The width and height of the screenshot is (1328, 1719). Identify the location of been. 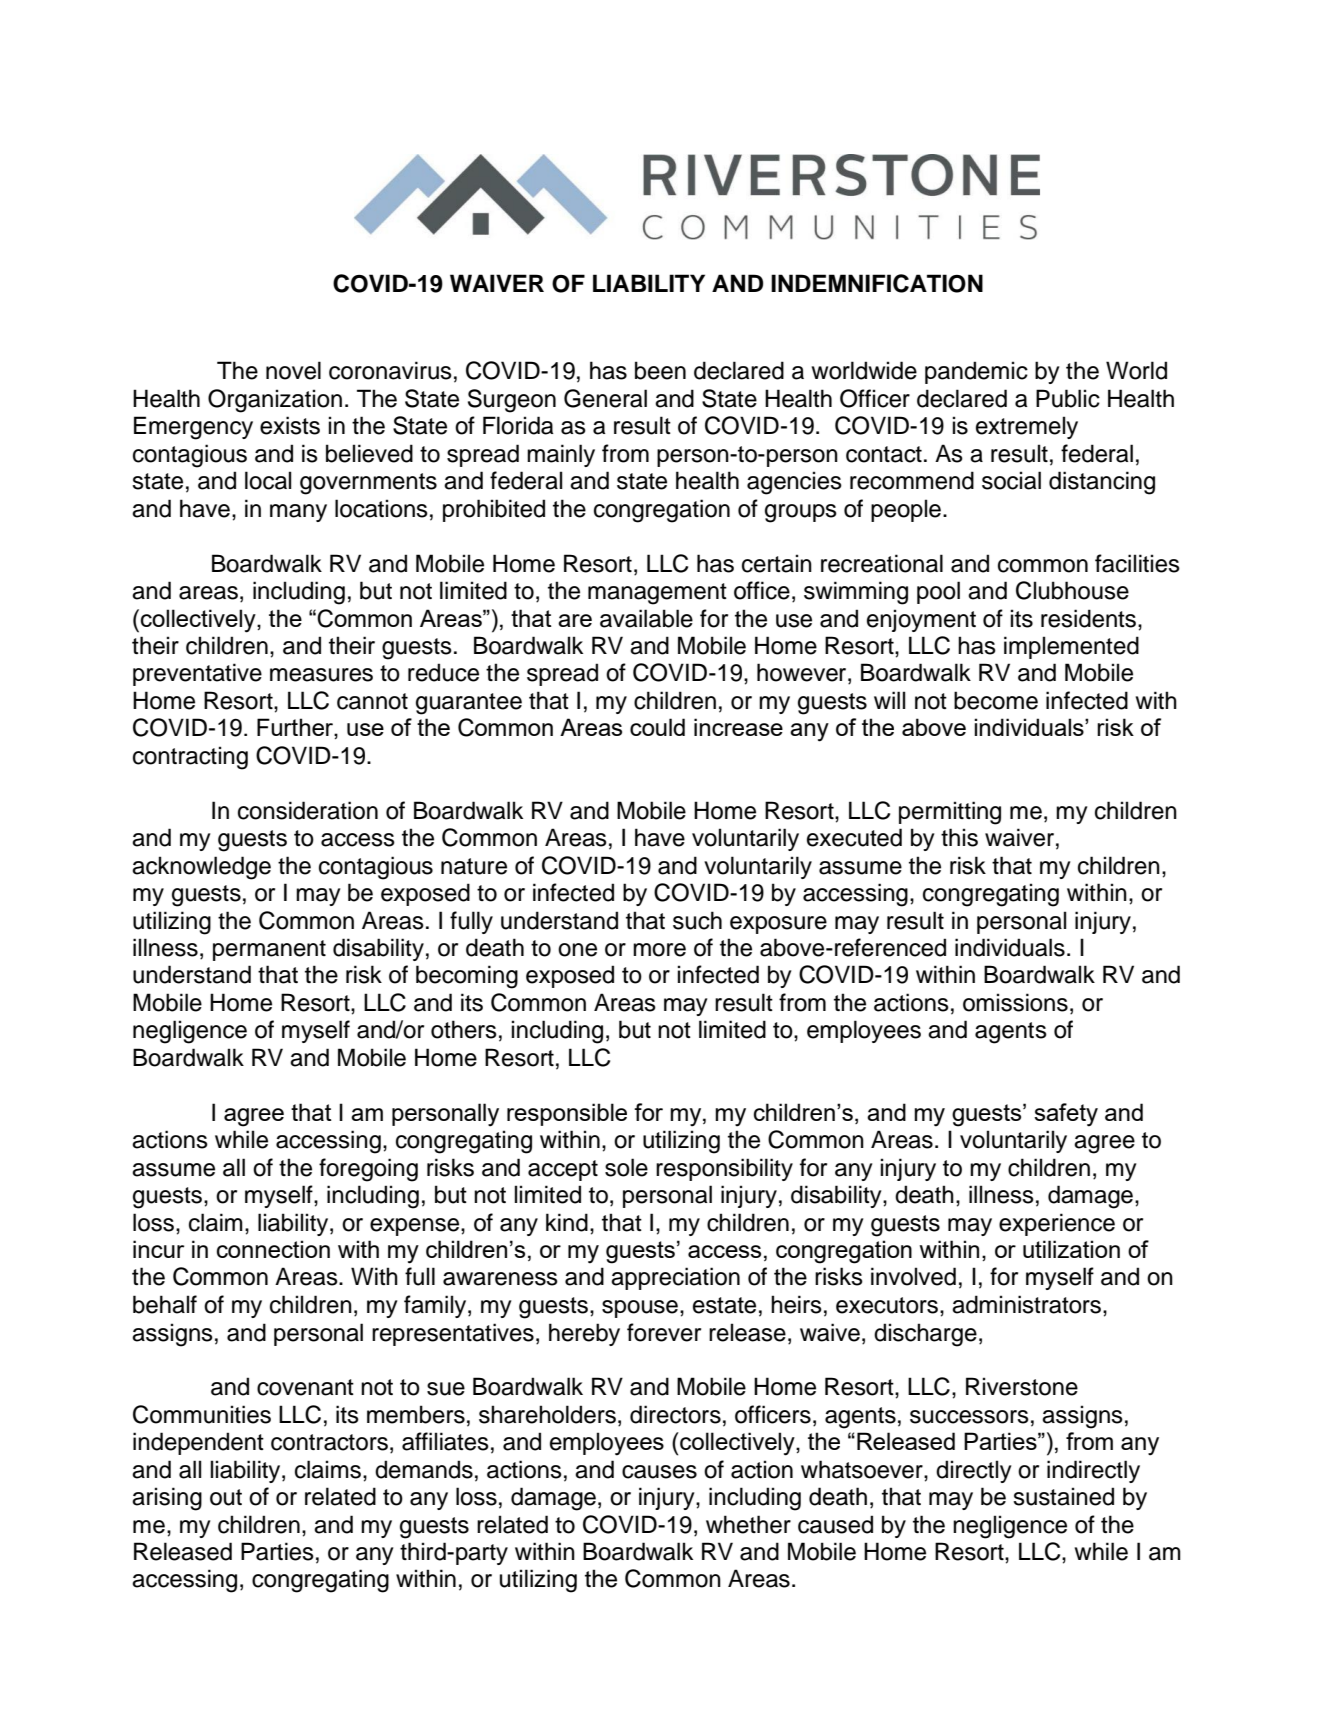
(660, 370).
